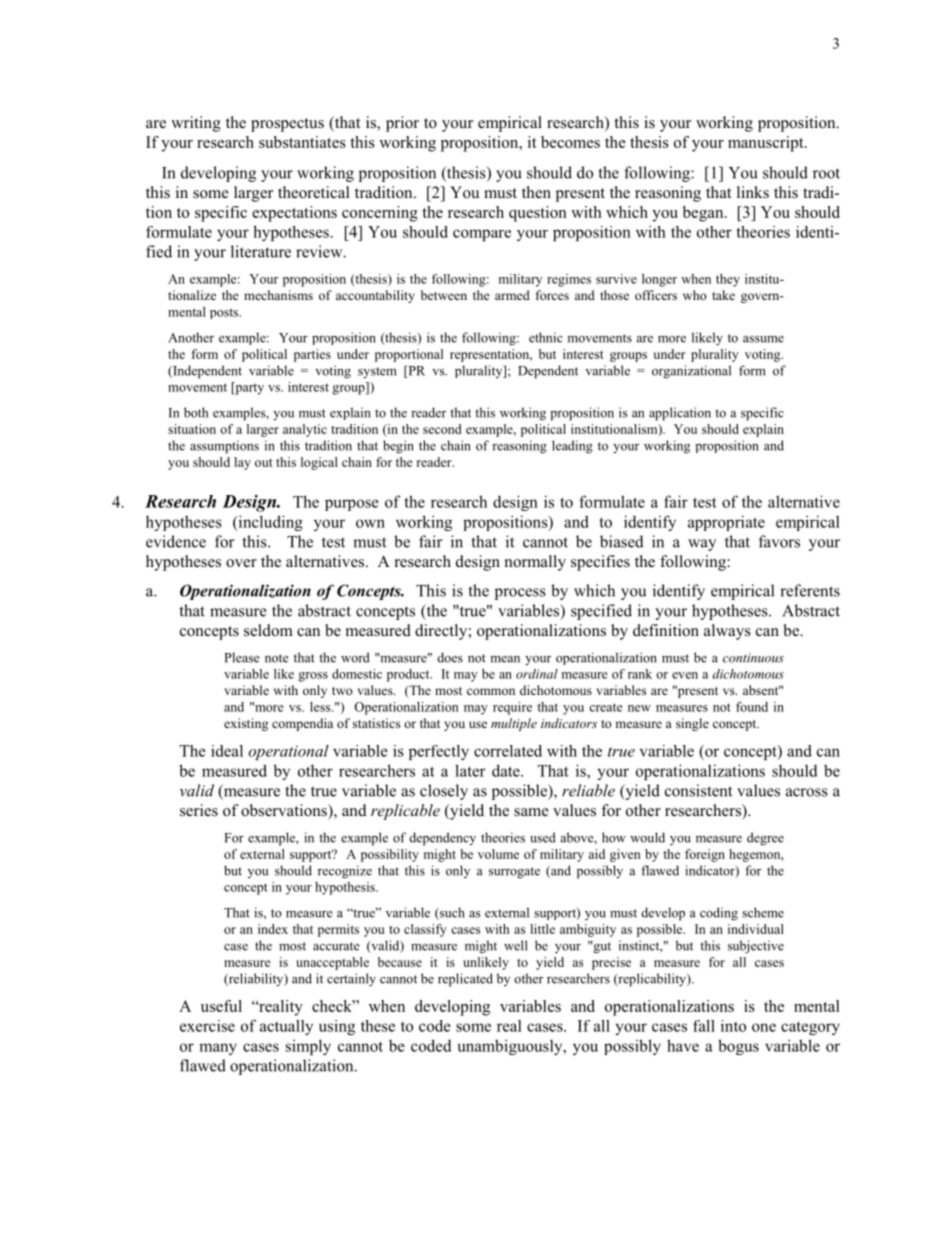 The height and width of the page is (1233, 952). I want to click on prospectus, so click(287, 125).
